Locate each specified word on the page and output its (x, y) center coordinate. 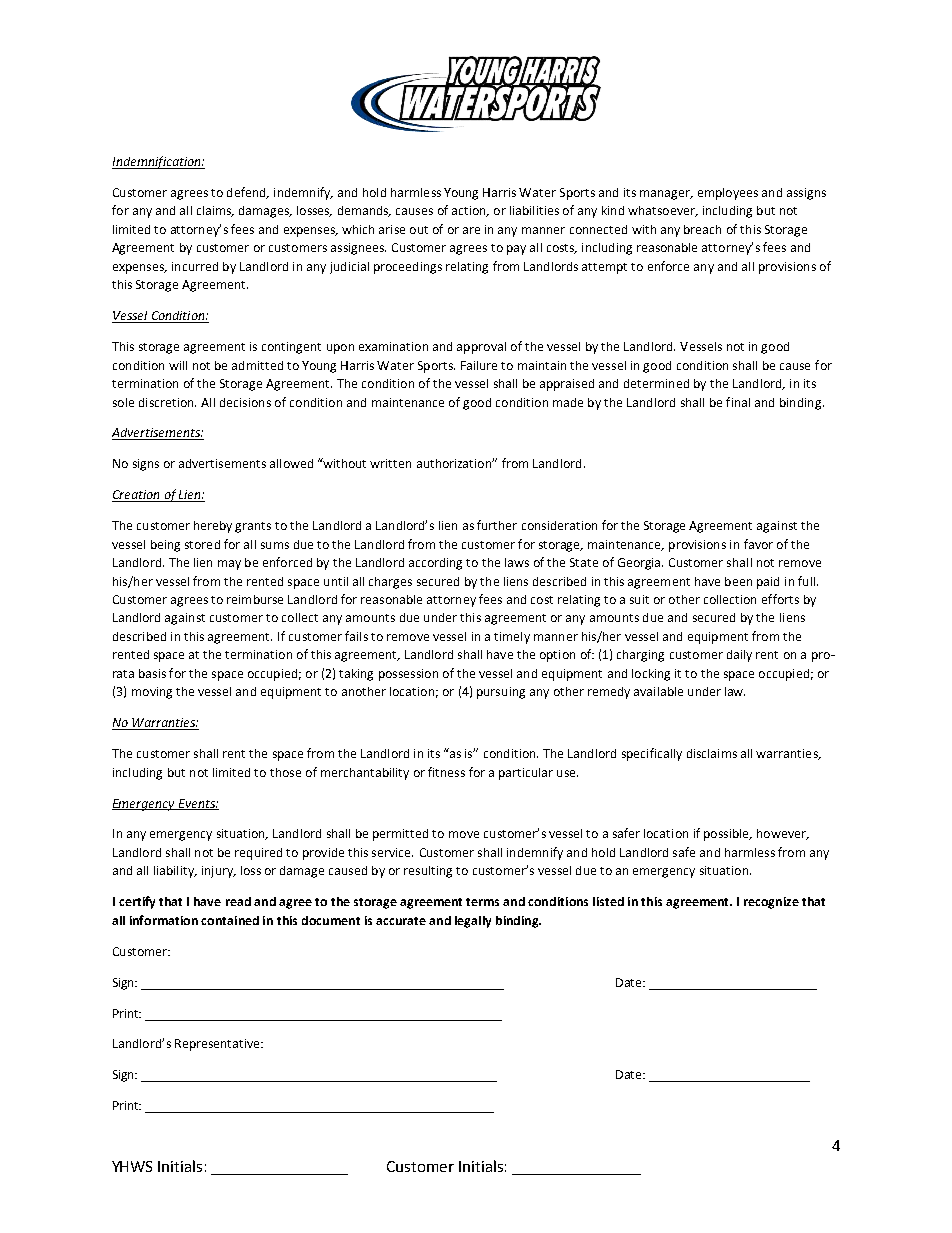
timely (512, 638)
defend (247, 193)
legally (473, 922)
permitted (400, 835)
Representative (218, 1045)
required (258, 854)
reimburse (255, 599)
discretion (167, 402)
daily (739, 656)
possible (727, 835)
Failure (479, 365)
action (470, 211)
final (738, 402)
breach (702, 229)
